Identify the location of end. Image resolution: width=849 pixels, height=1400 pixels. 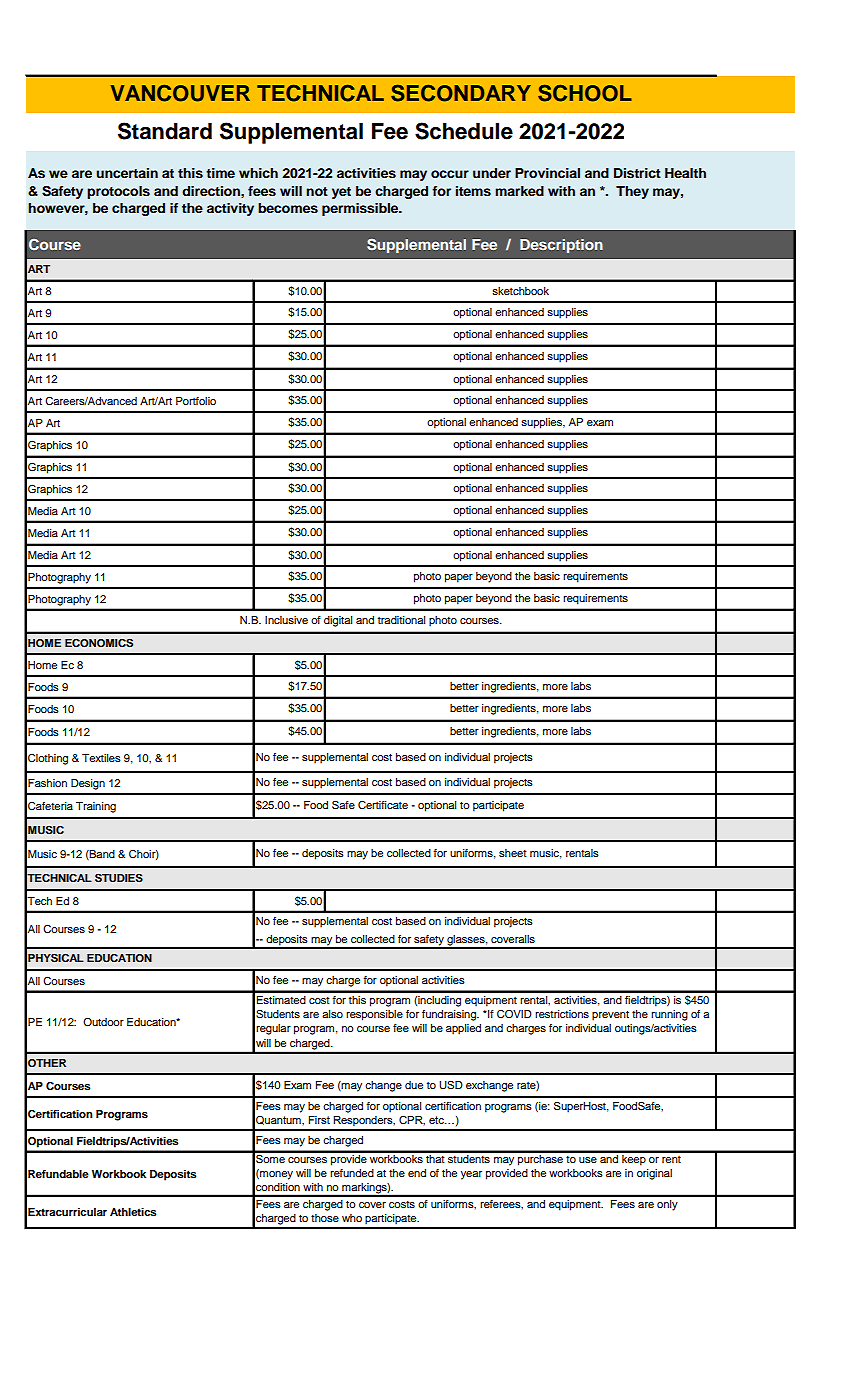
(417, 1173).
